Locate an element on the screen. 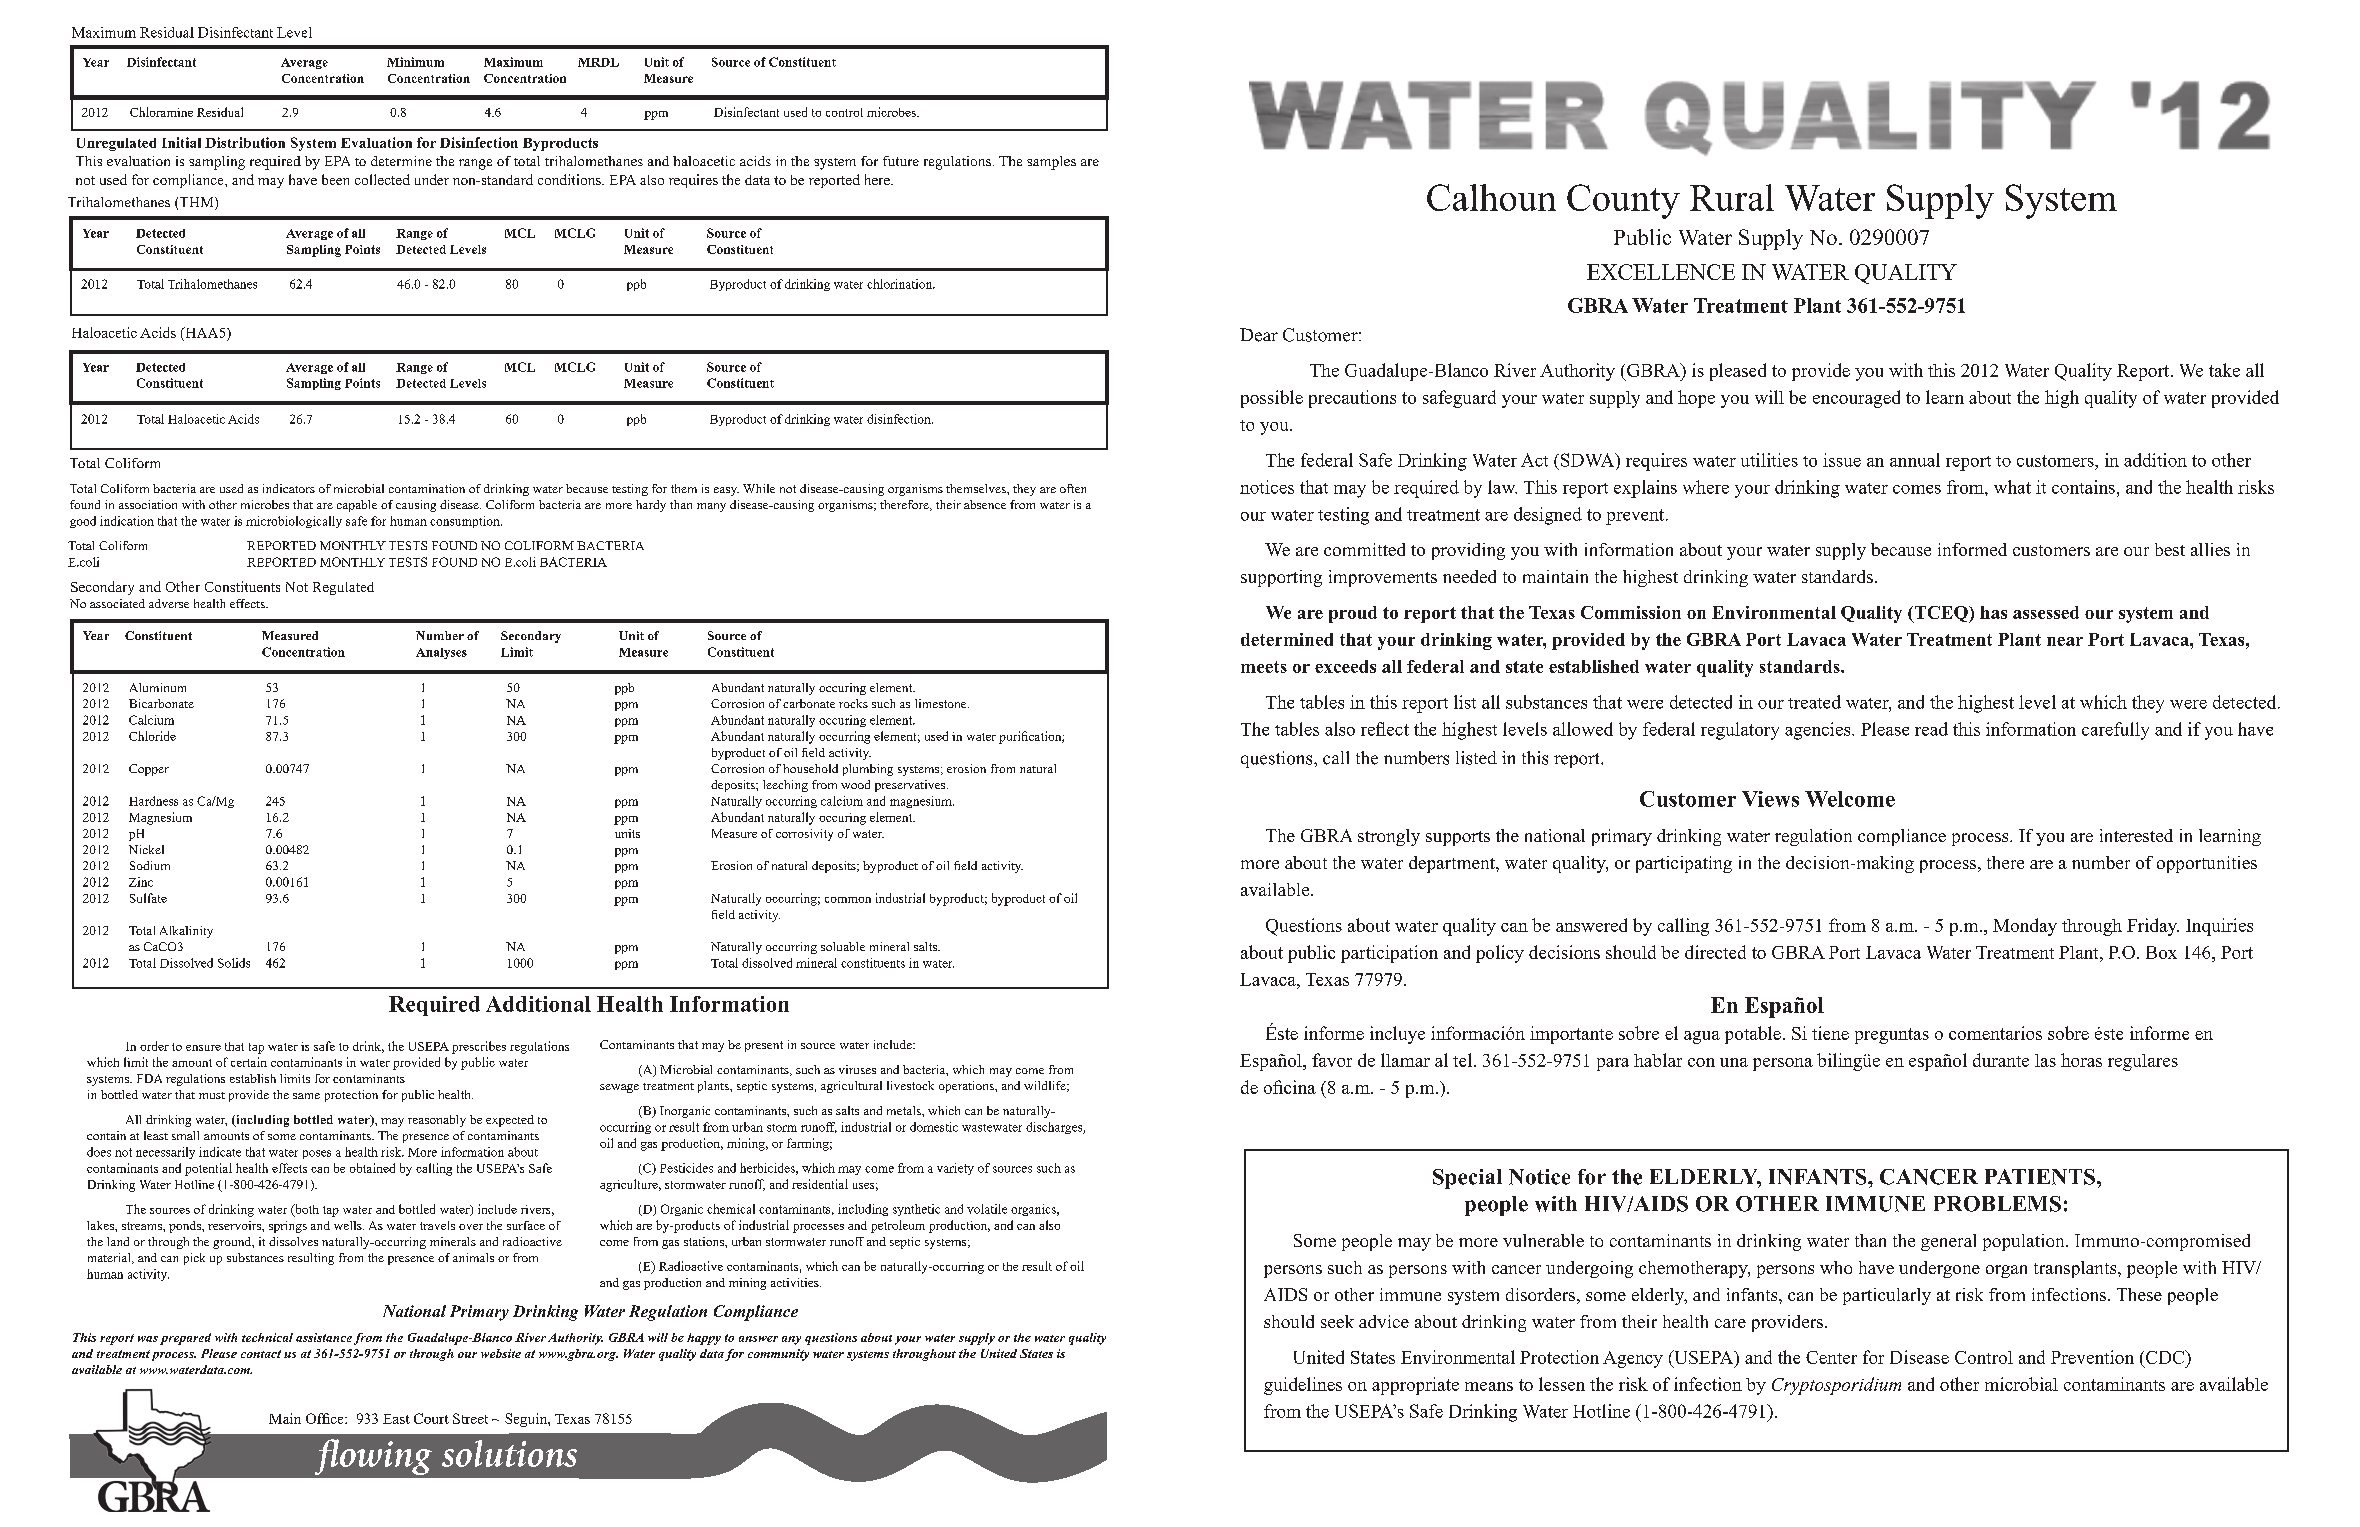 Image resolution: width=2360 pixels, height=1527 pixels. durante is located at coordinates (2001, 1060).
